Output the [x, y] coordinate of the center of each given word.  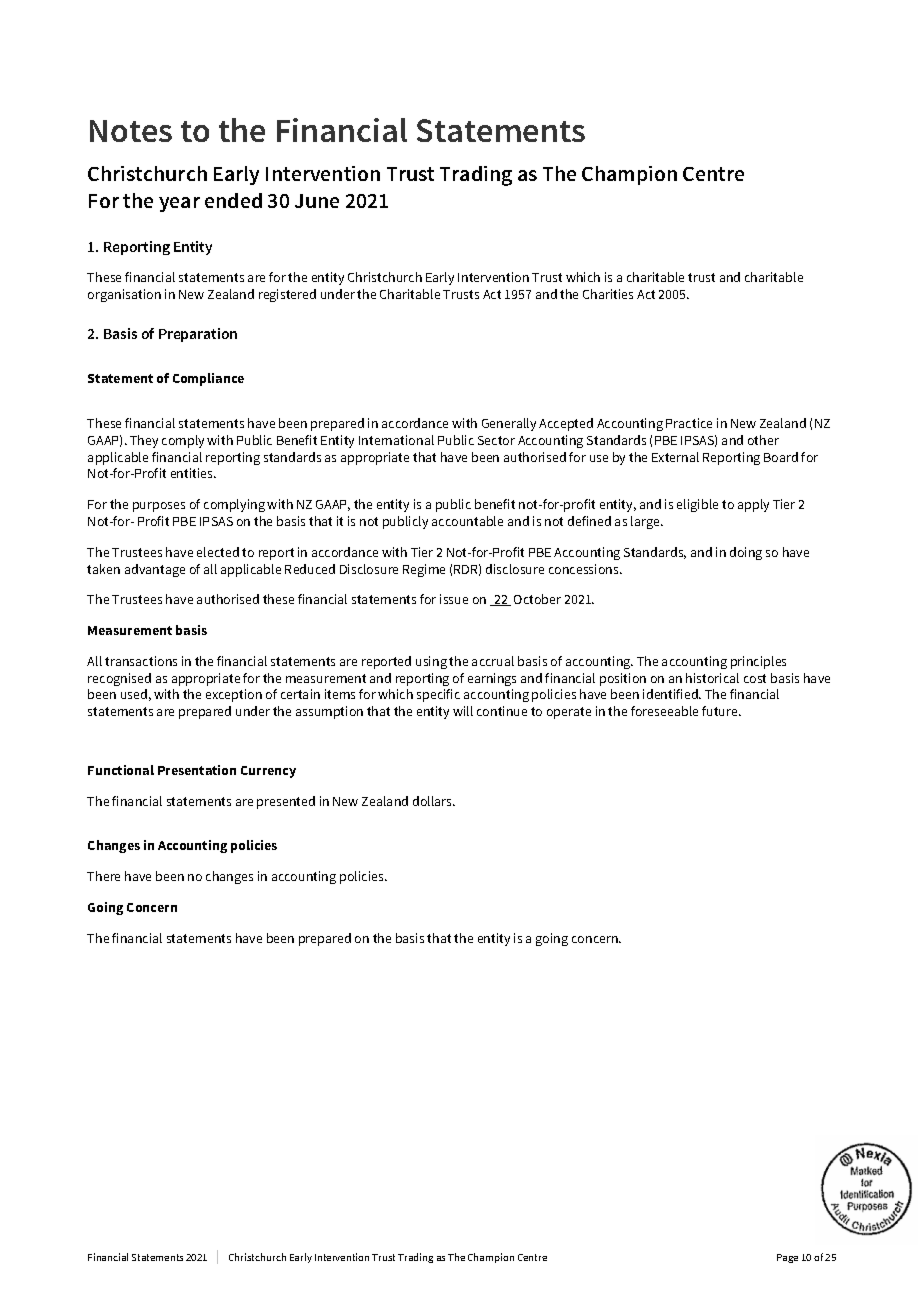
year [179, 204]
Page [787, 1258]
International [396, 440]
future [721, 711]
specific [438, 695]
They [144, 441]
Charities [608, 294]
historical [712, 678]
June [317, 201]
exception [234, 695]
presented [286, 802]
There [103, 876]
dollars [434, 801]
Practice [689, 423]
